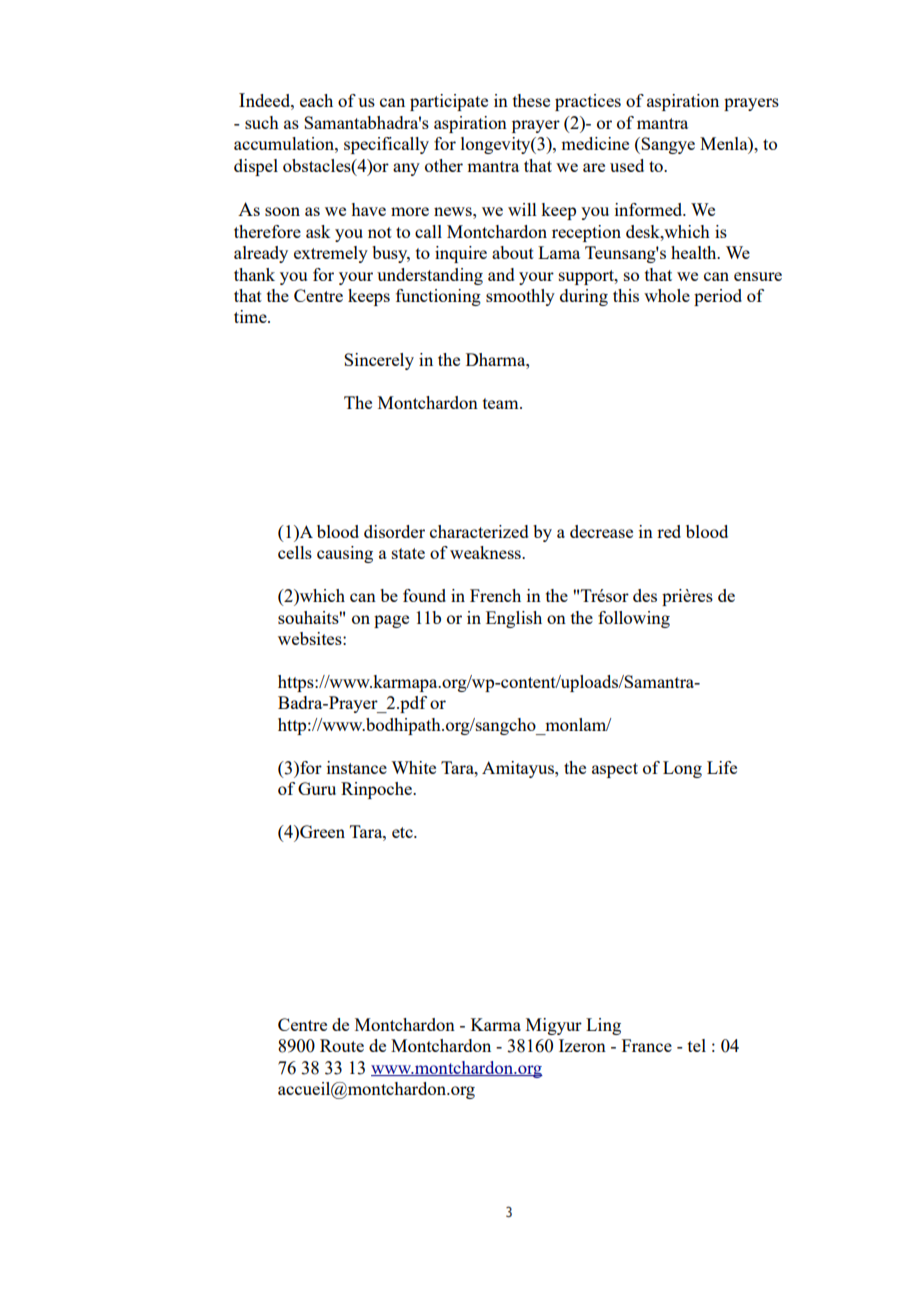 Image resolution: width=924 pixels, height=1308 pixels. Describe the element at coordinates (495, 595) in the screenshot. I see `French` at that location.
